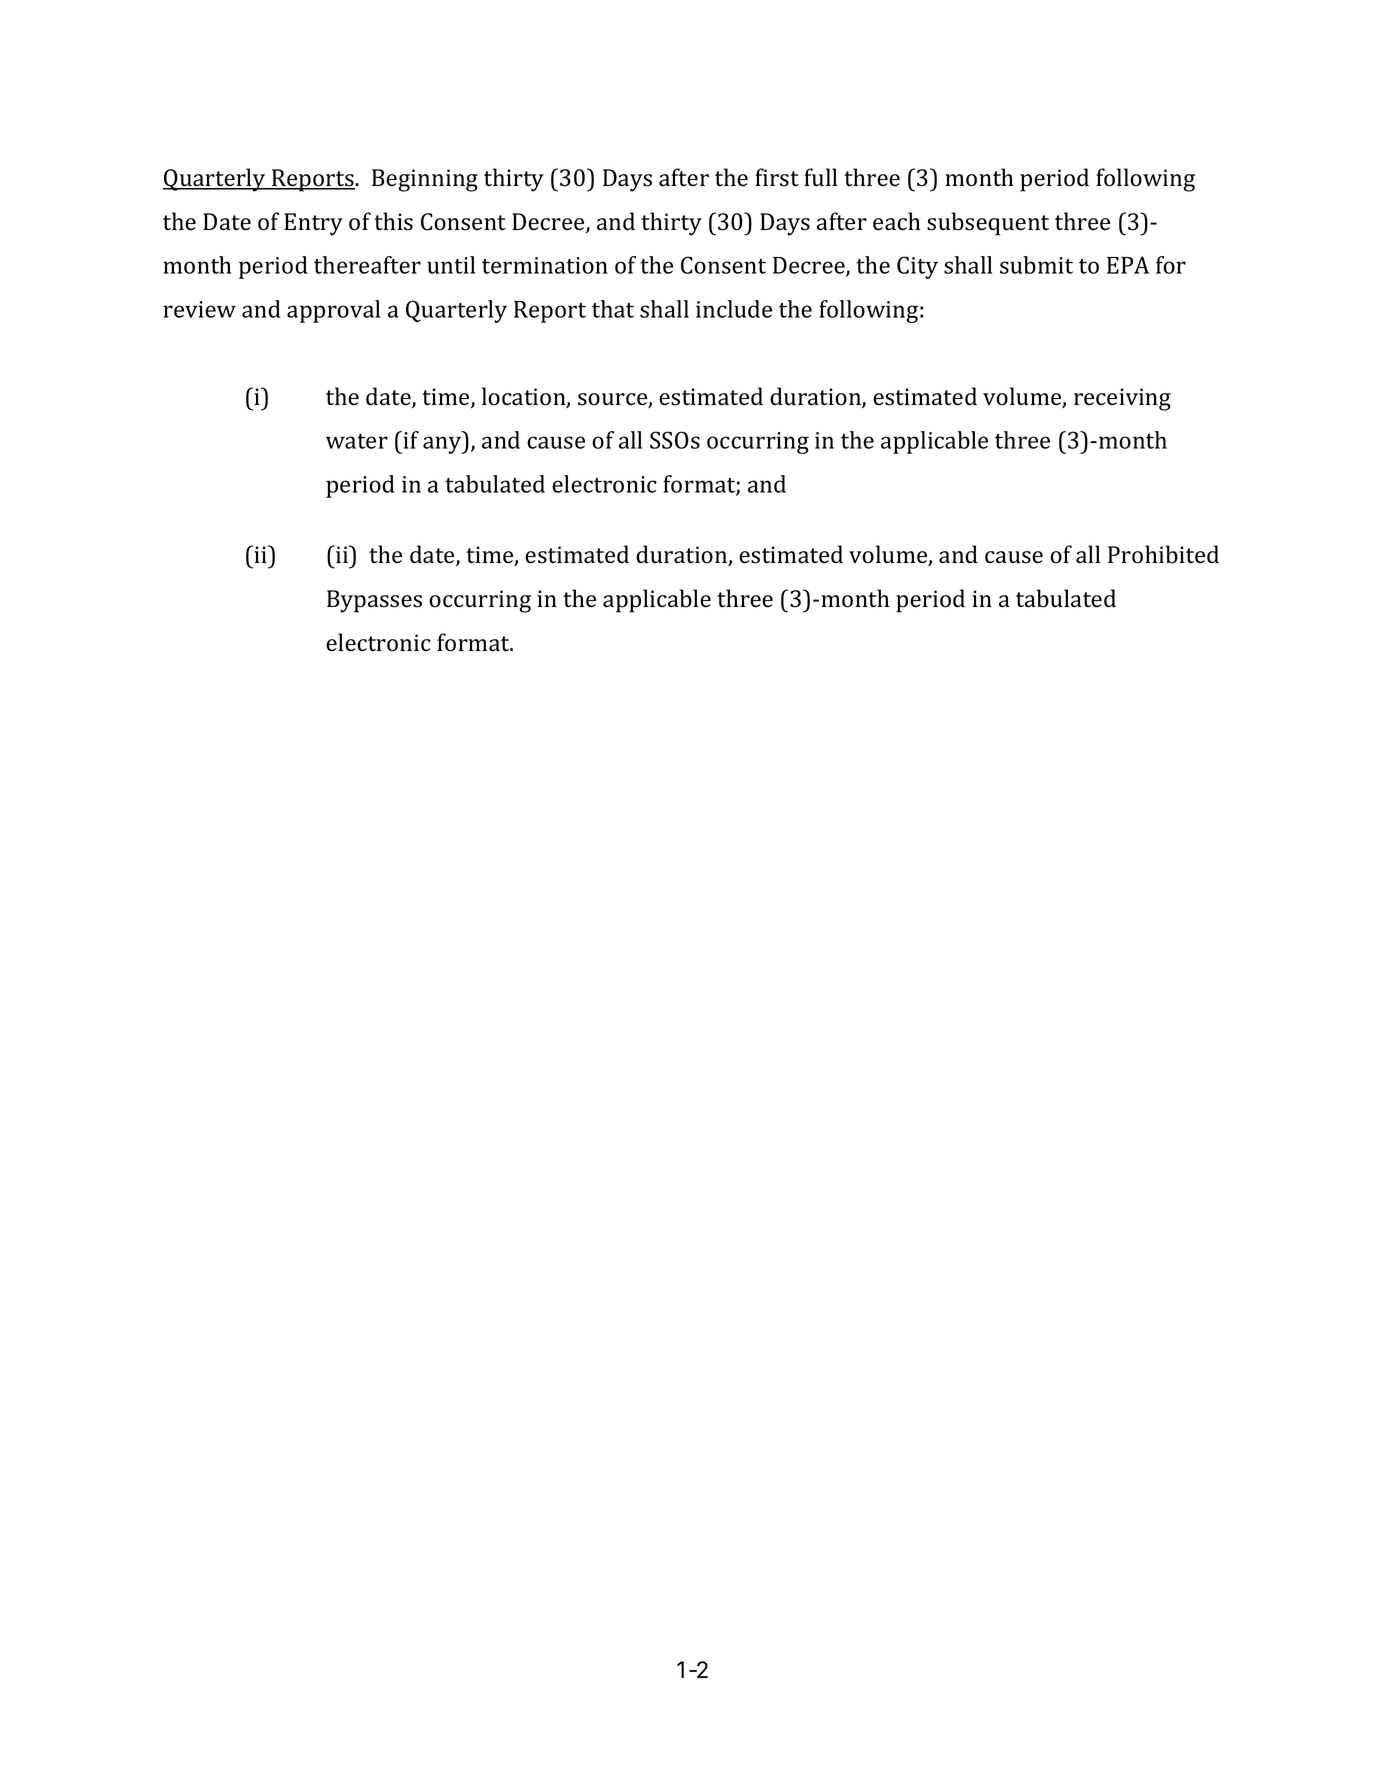  Describe the element at coordinates (1122, 399) in the screenshot. I see `receiving` at that location.
